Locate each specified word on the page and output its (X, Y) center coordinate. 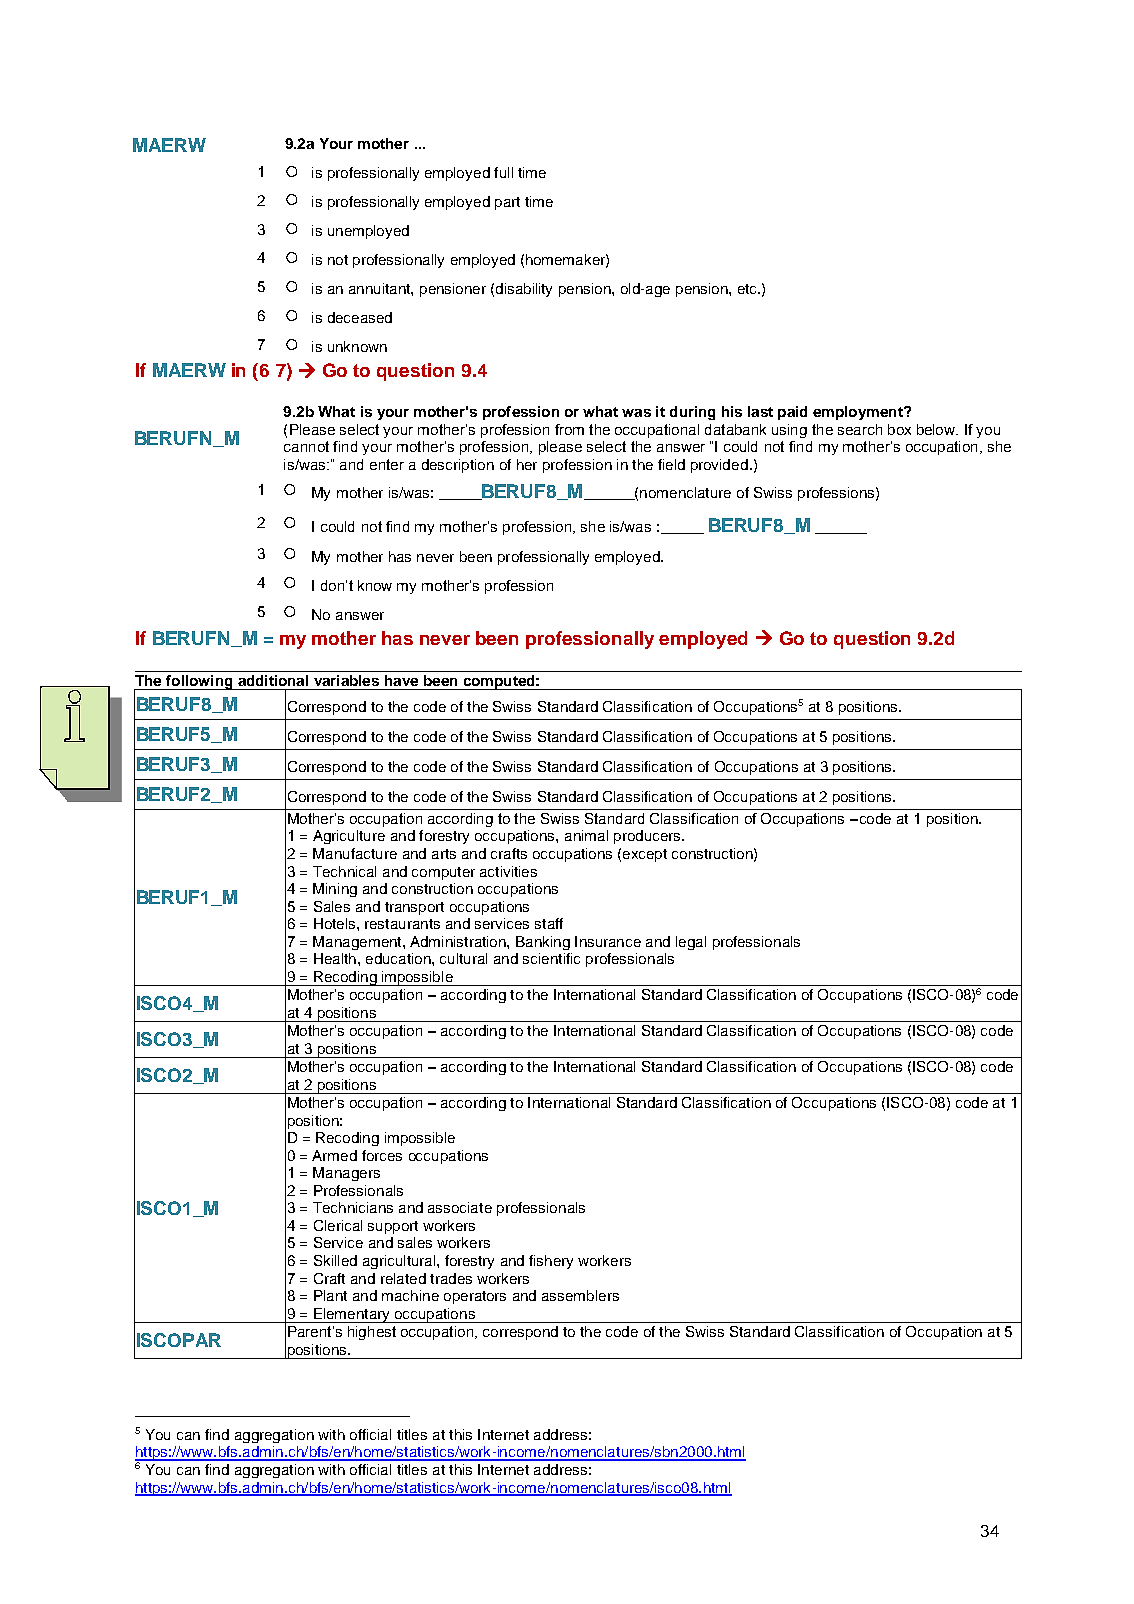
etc (748, 289)
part (507, 203)
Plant (330, 1295)
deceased (360, 317)
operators (475, 1297)
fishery (551, 1262)
